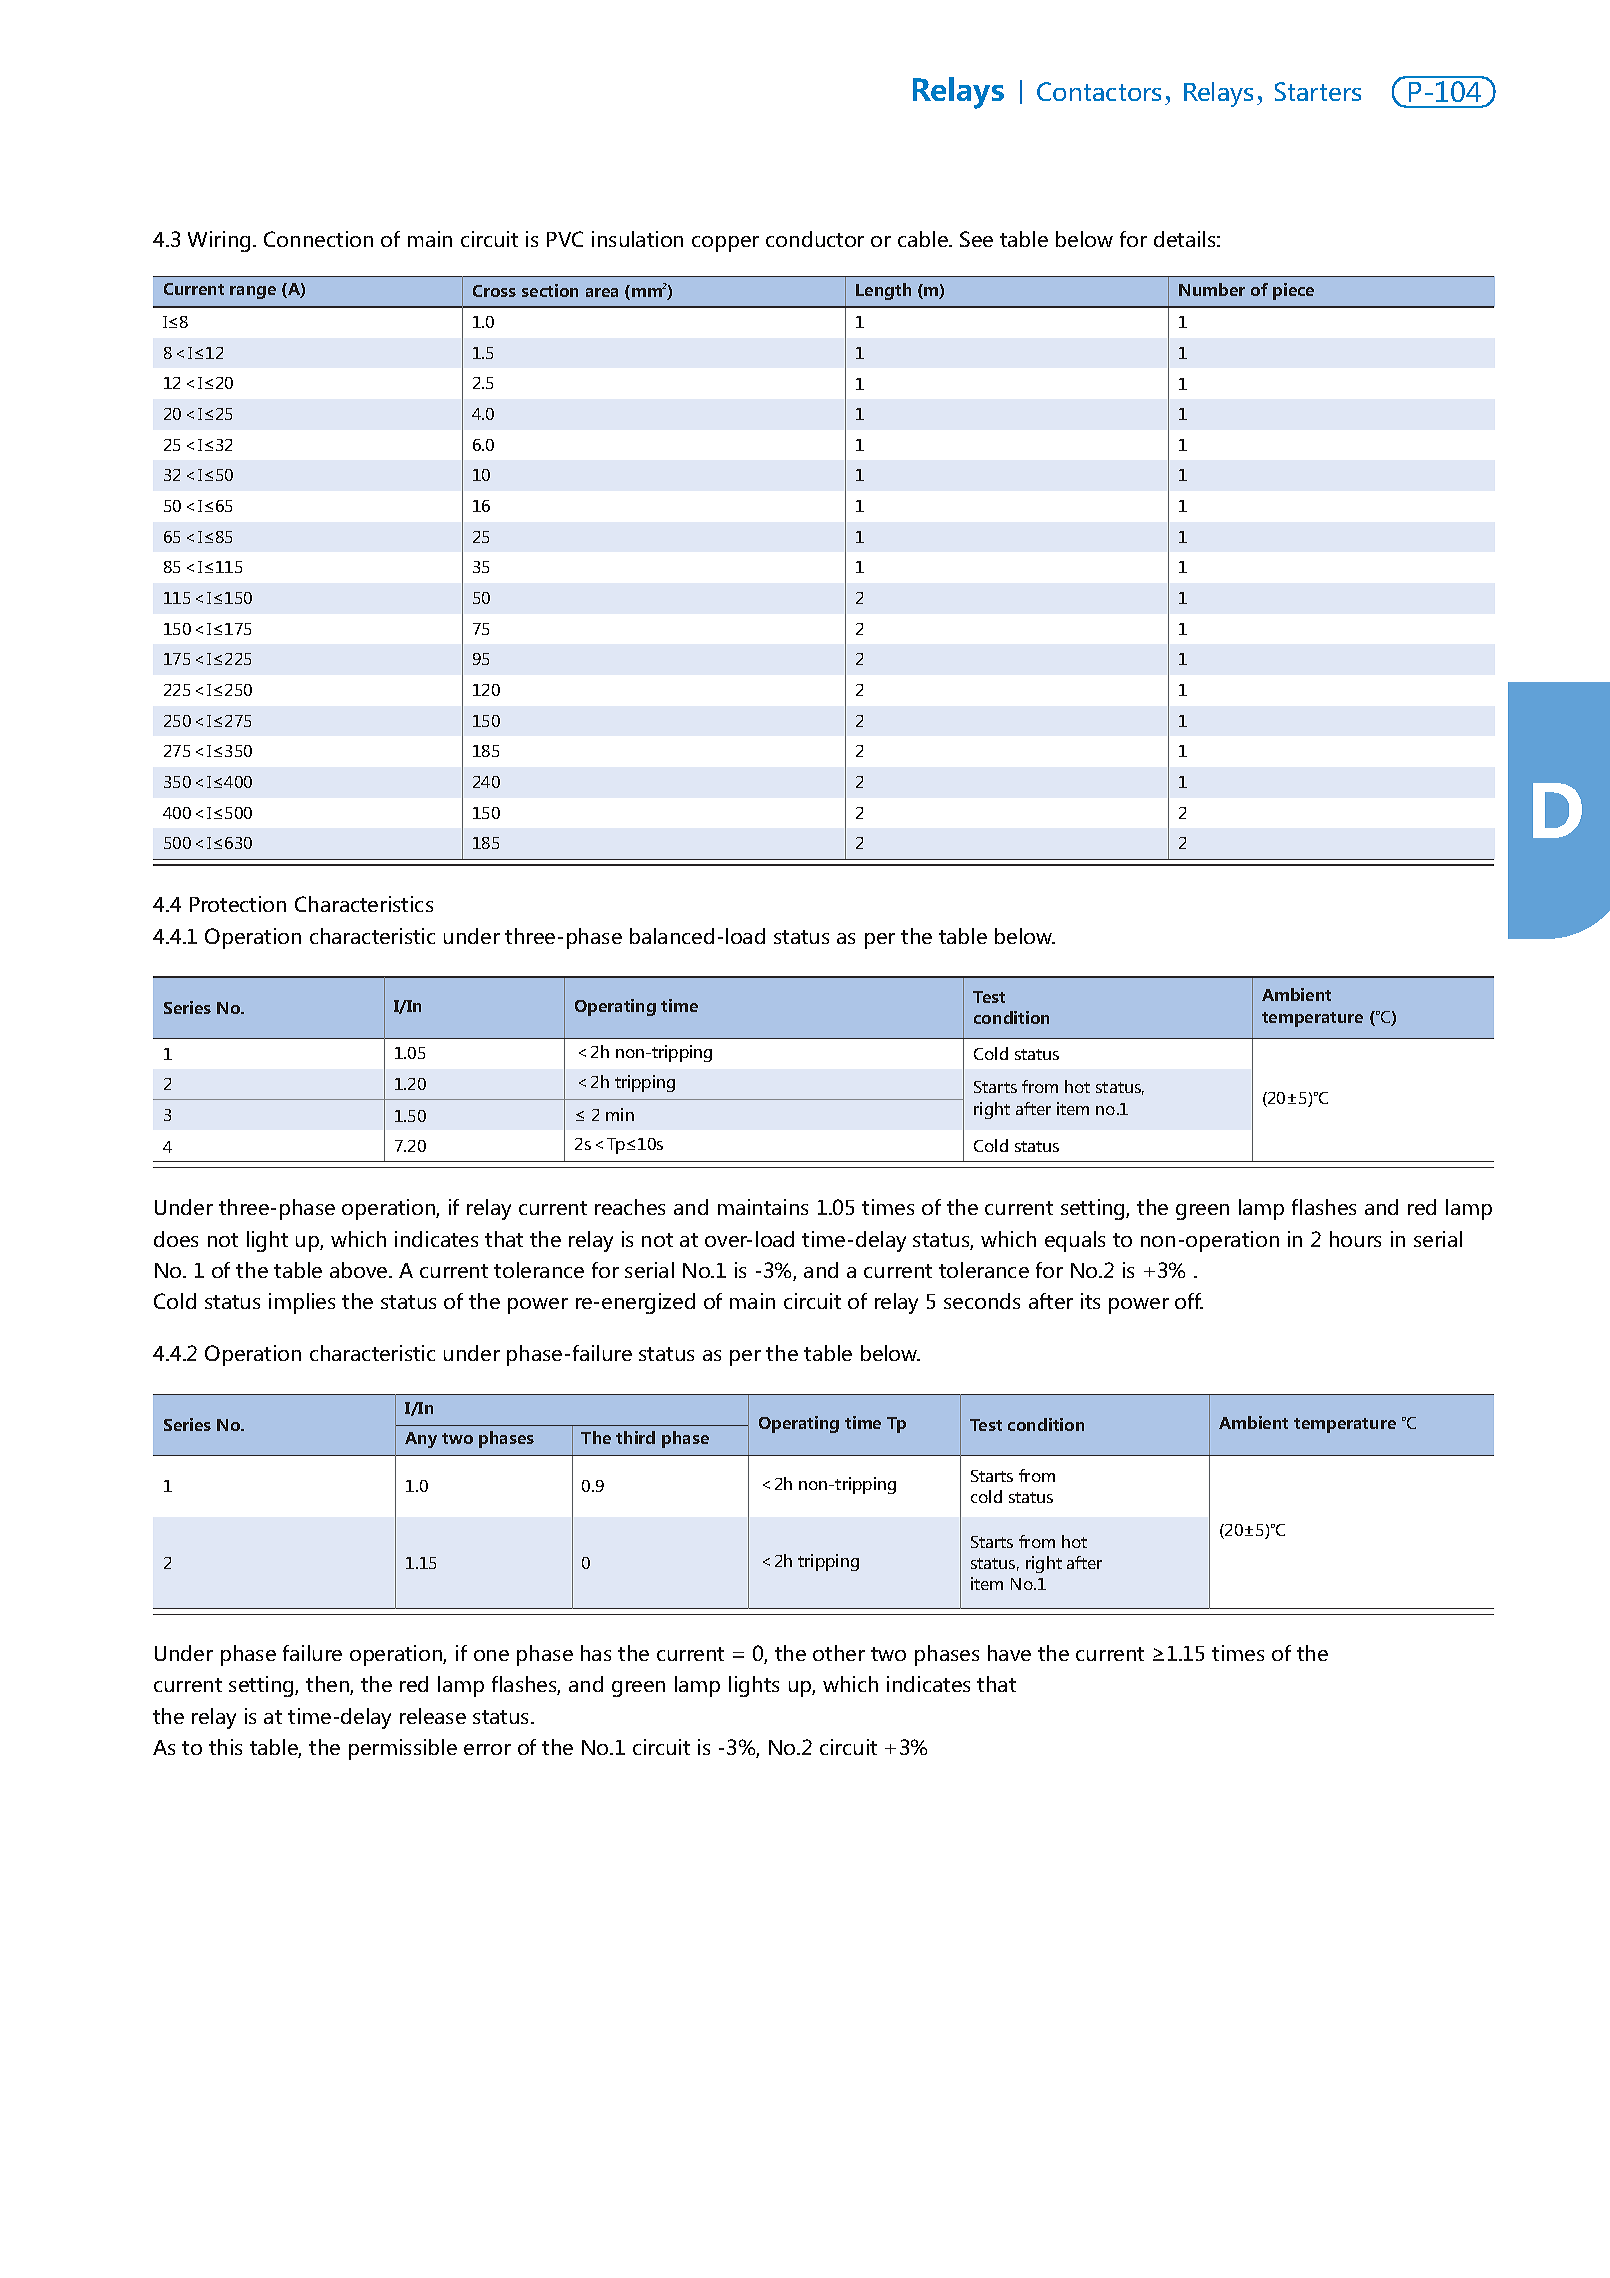 This screenshot has width=1610, height=2278. Describe the element at coordinates (328, 1685) in the screenshot. I see `then` at that location.
